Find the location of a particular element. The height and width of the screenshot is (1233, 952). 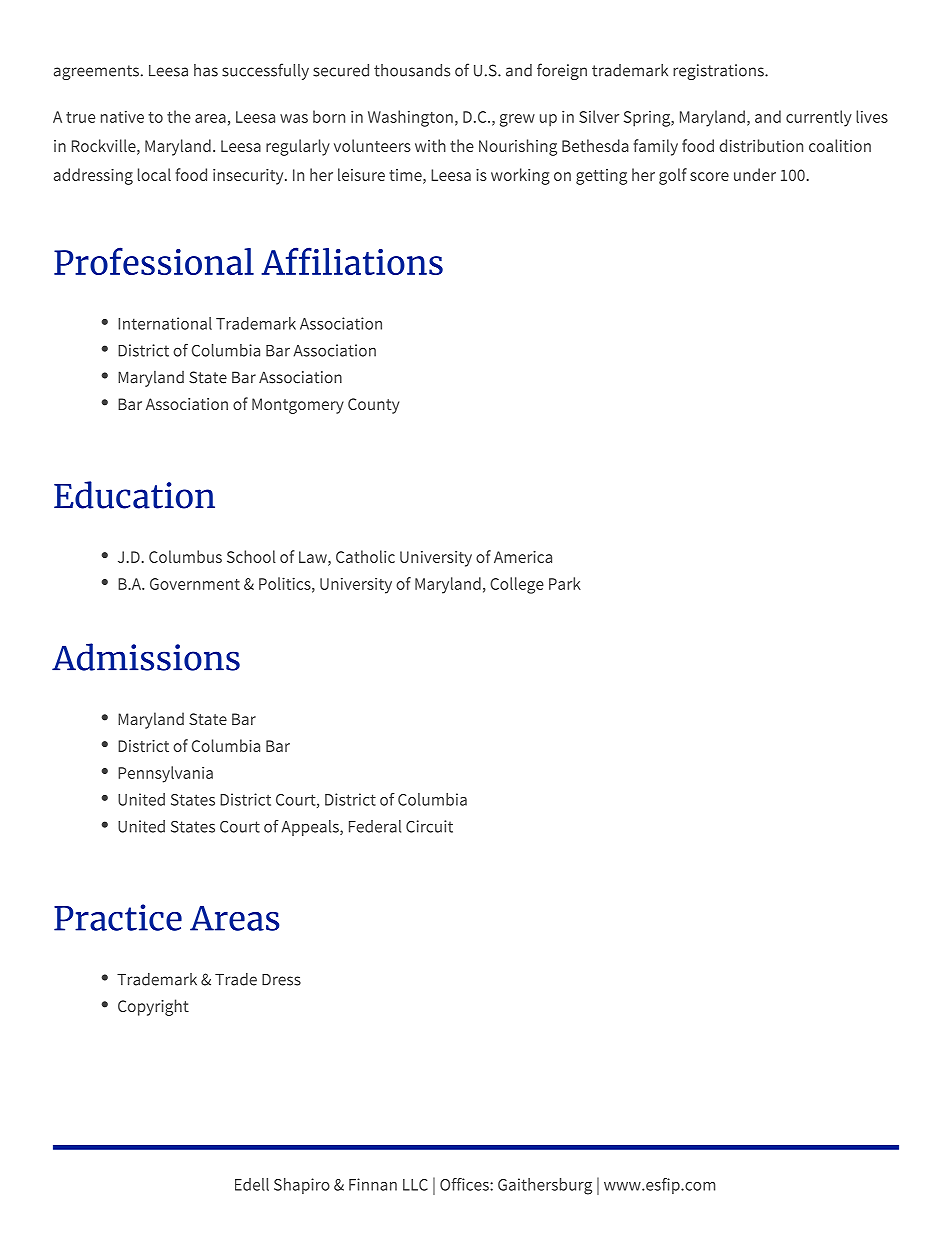

Circuit is located at coordinates (429, 826).
